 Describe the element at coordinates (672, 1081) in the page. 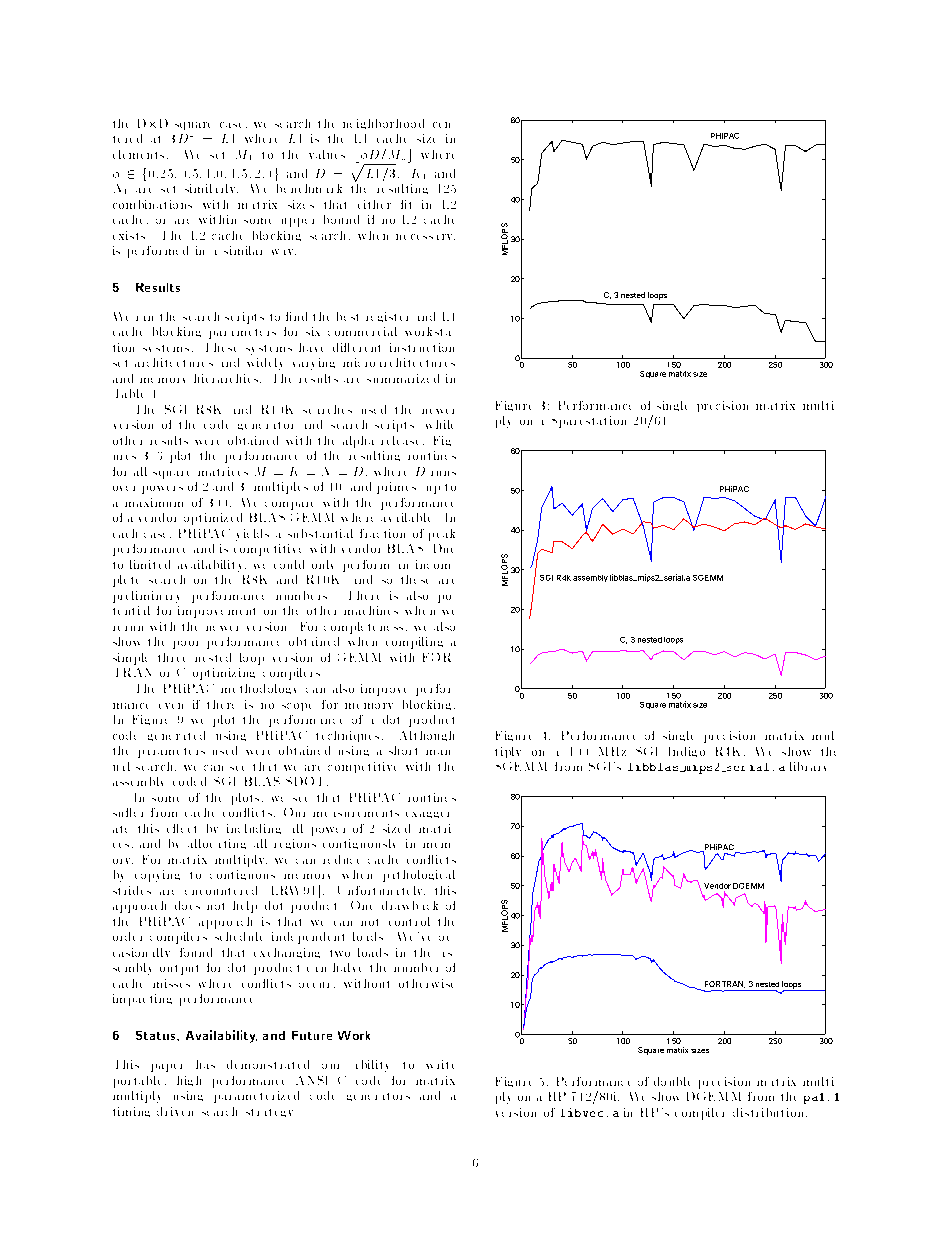

I see `double` at that location.
